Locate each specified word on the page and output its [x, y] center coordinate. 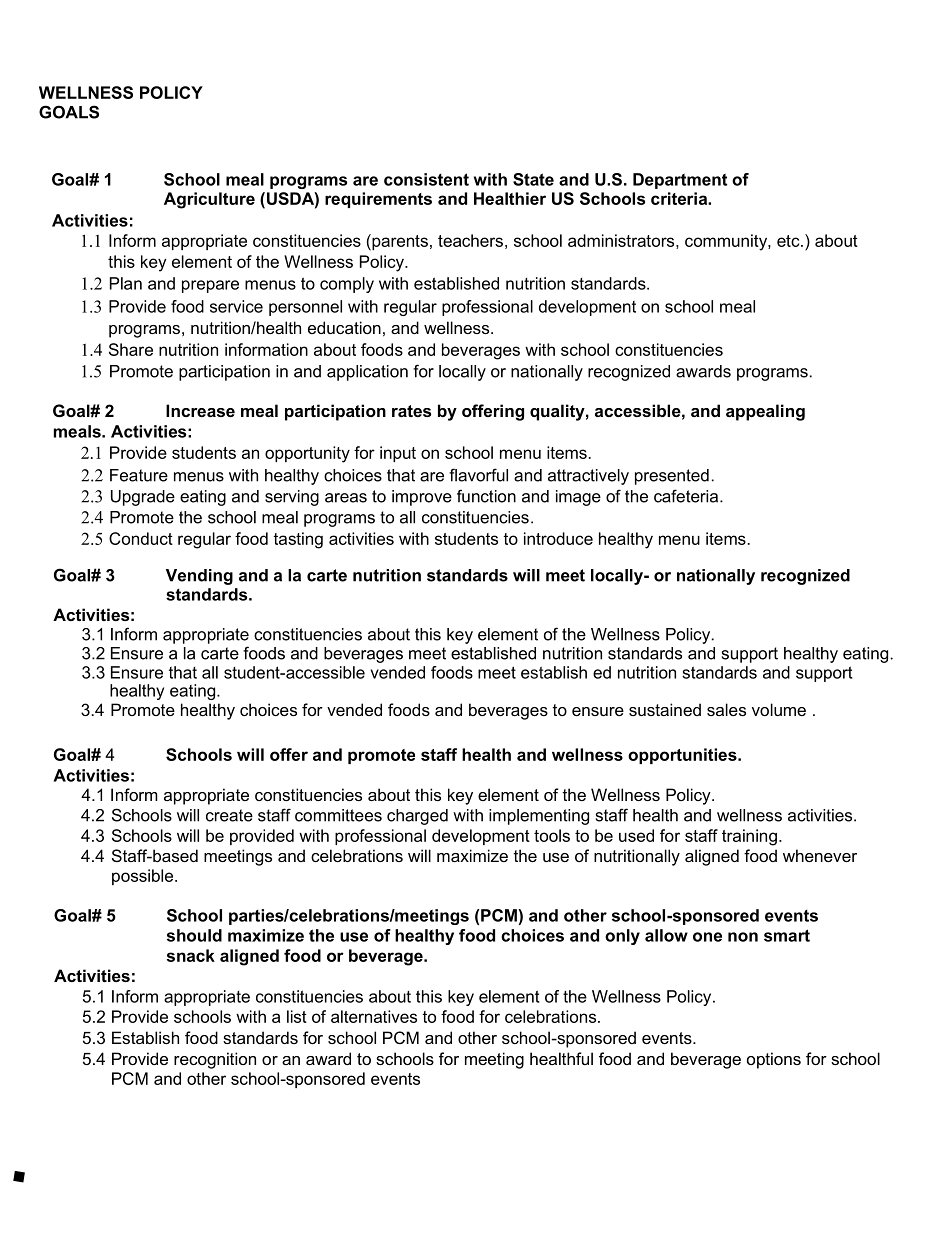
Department [680, 181]
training [749, 837]
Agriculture [209, 200]
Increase [200, 410]
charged [417, 817]
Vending [199, 577]
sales [726, 709]
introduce [558, 538]
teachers [470, 240]
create [229, 815]
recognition [215, 1060]
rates [411, 411]
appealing [765, 412]
